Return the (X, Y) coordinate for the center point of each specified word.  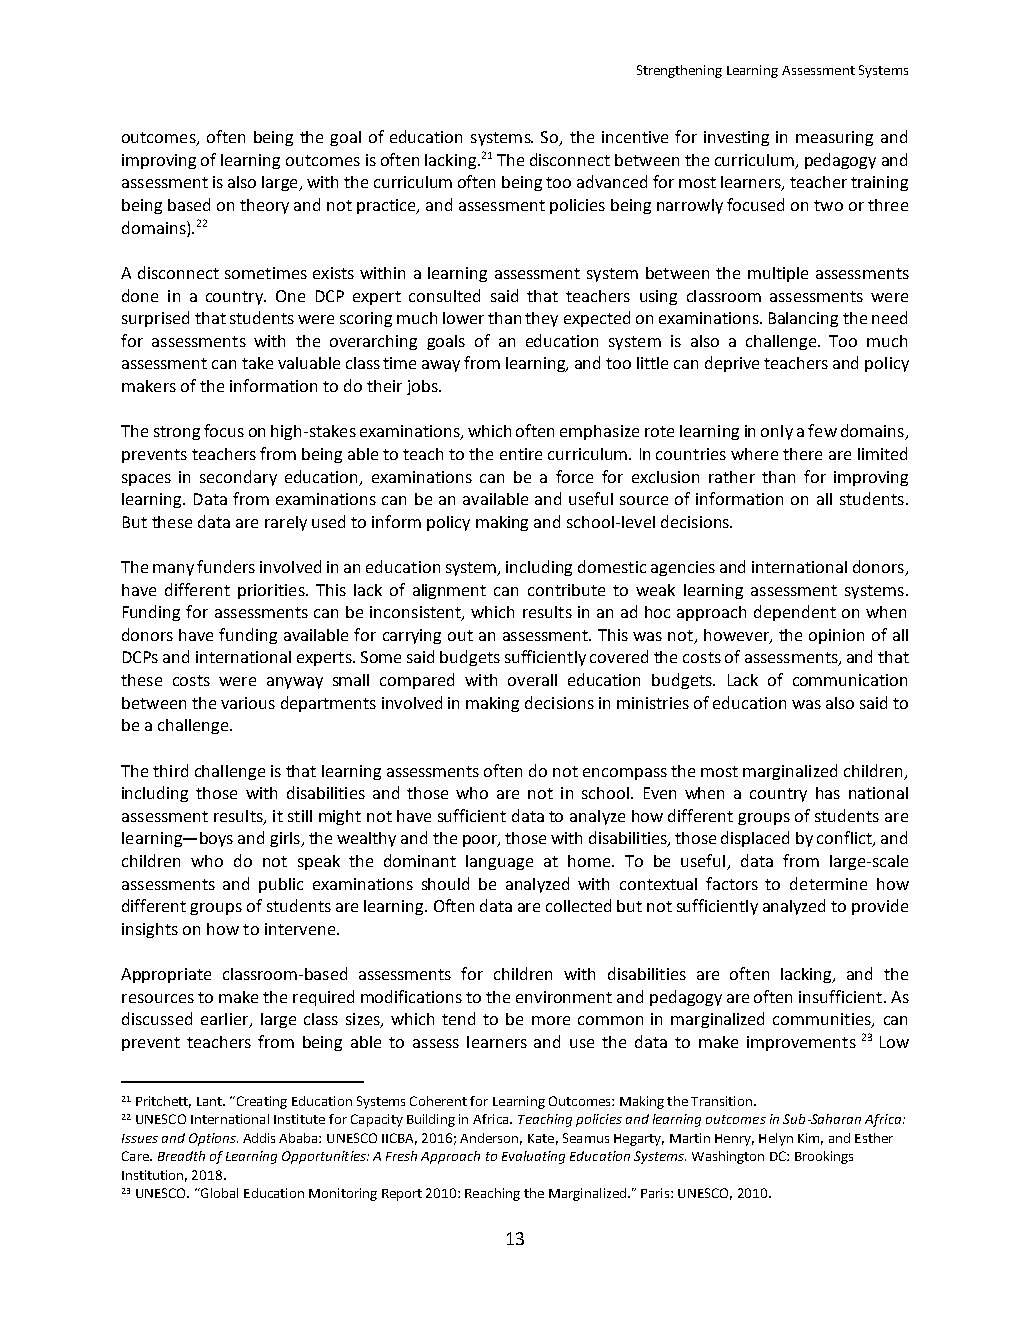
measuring (834, 138)
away (441, 366)
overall (532, 680)
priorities (272, 591)
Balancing (803, 319)
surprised (155, 319)
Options (213, 1139)
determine (828, 883)
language (499, 862)
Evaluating (533, 1157)
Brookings (824, 1157)
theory (264, 206)
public (281, 885)
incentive (635, 137)
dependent (795, 613)
